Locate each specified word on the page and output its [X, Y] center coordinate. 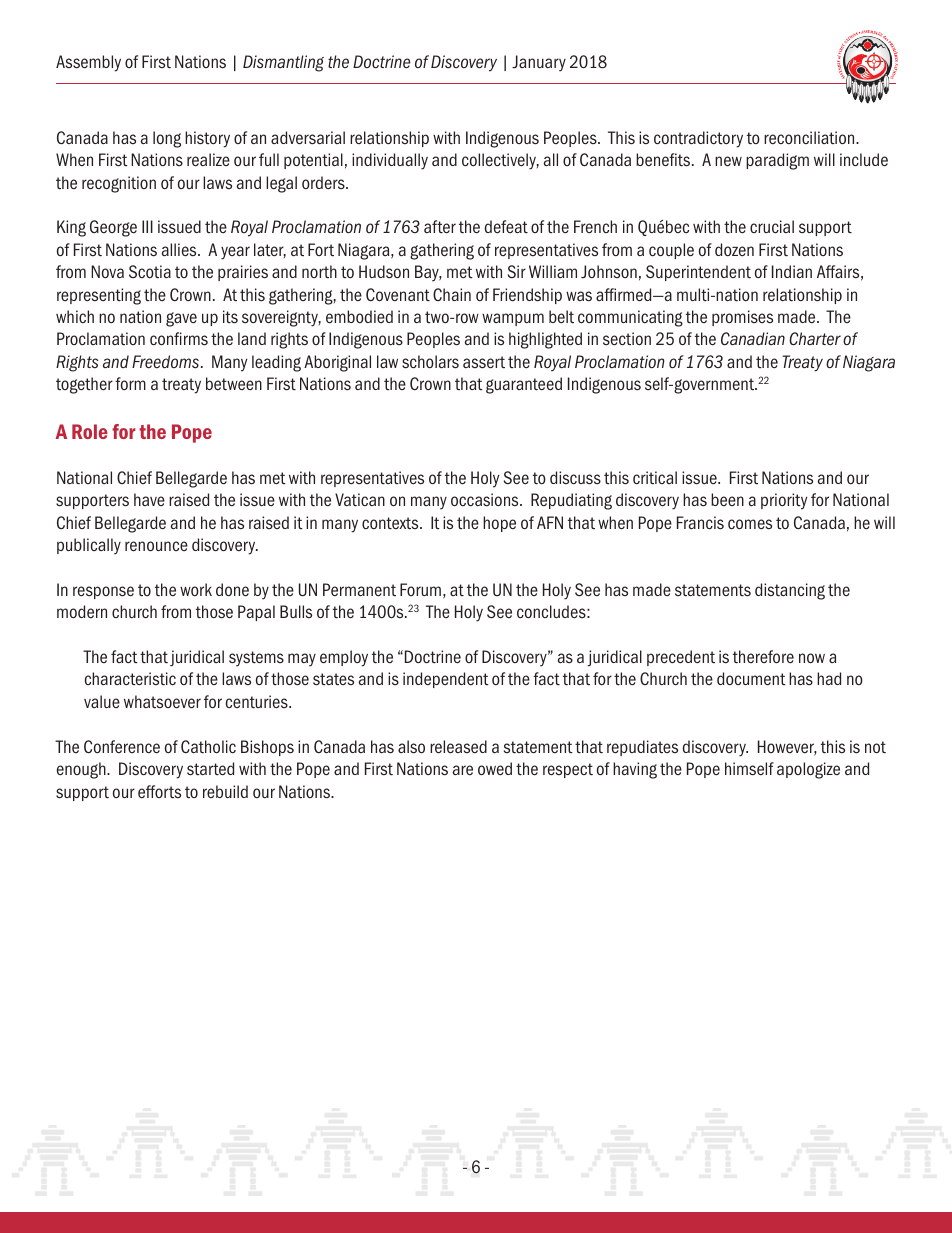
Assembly [88, 63]
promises [742, 318]
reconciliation [810, 137]
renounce [156, 546]
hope [499, 524]
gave [181, 319]
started [210, 769]
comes [750, 524]
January [539, 63]
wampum [513, 319]
